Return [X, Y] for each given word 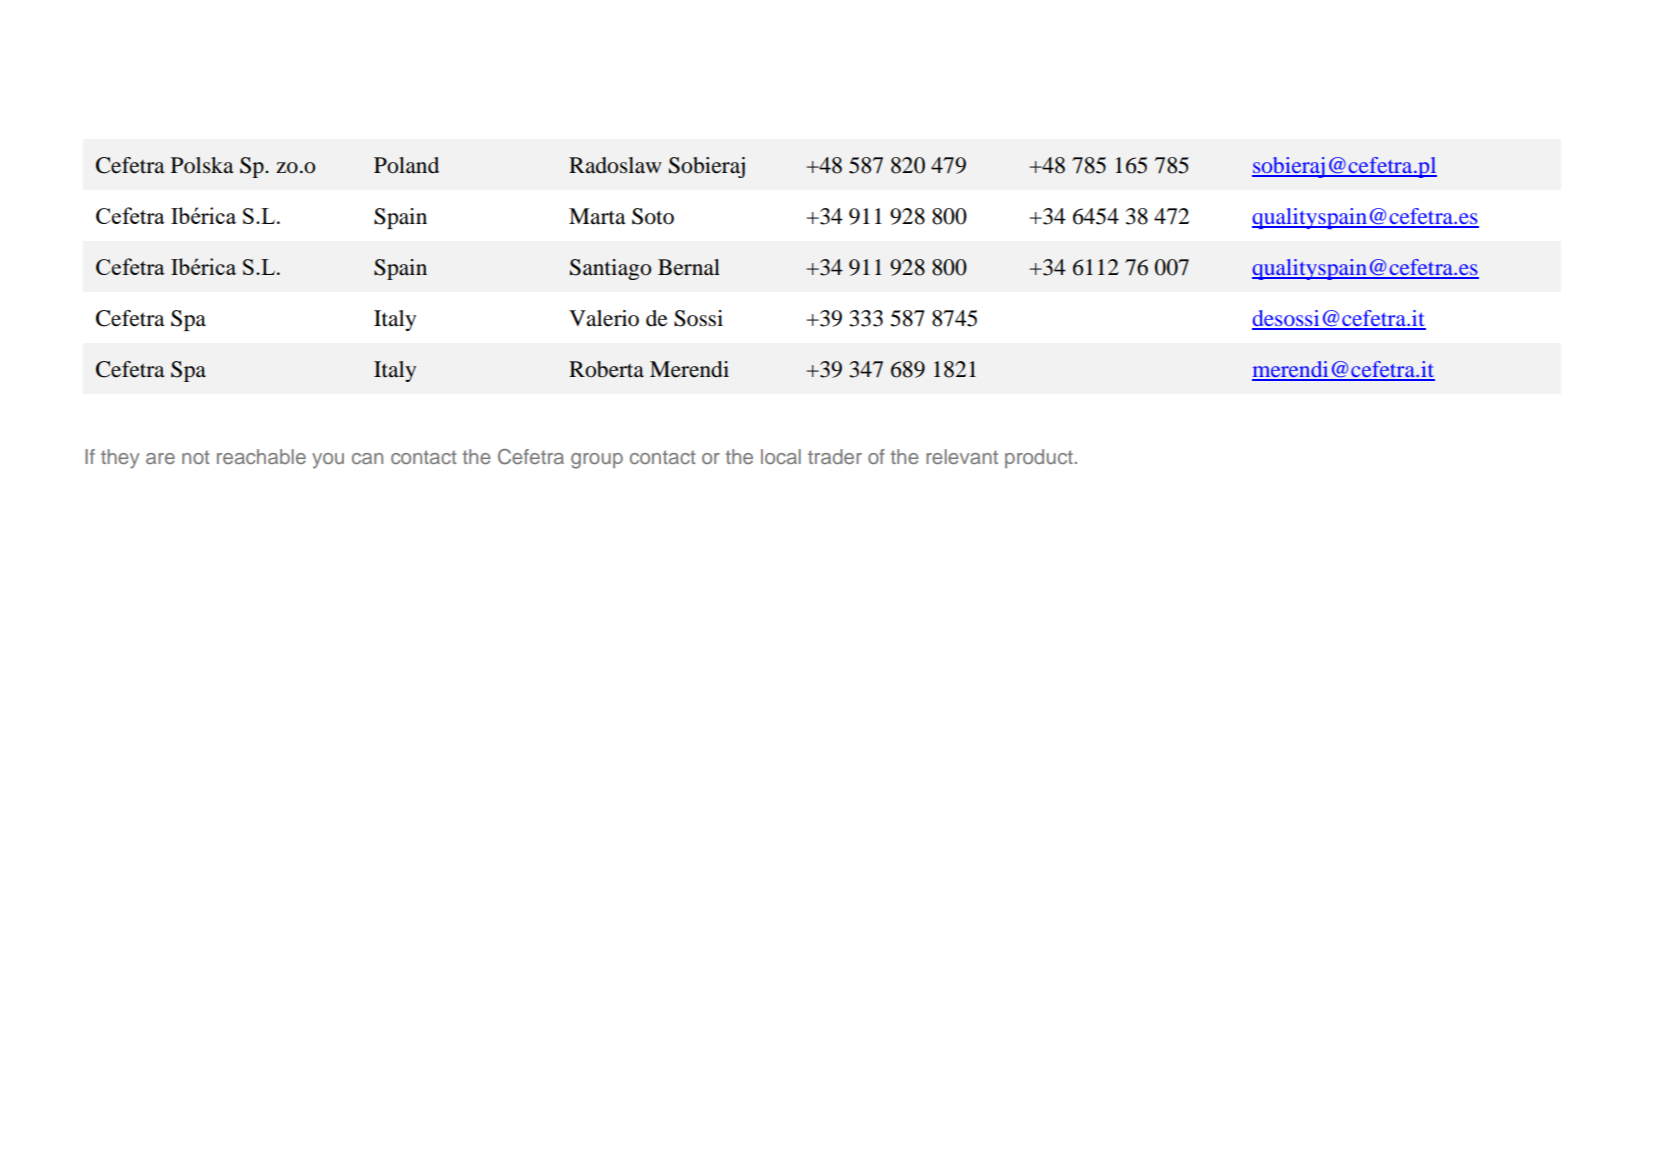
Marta [597, 216]
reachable [261, 456]
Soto [653, 216]
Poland [406, 165]
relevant [962, 456]
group [597, 461]
